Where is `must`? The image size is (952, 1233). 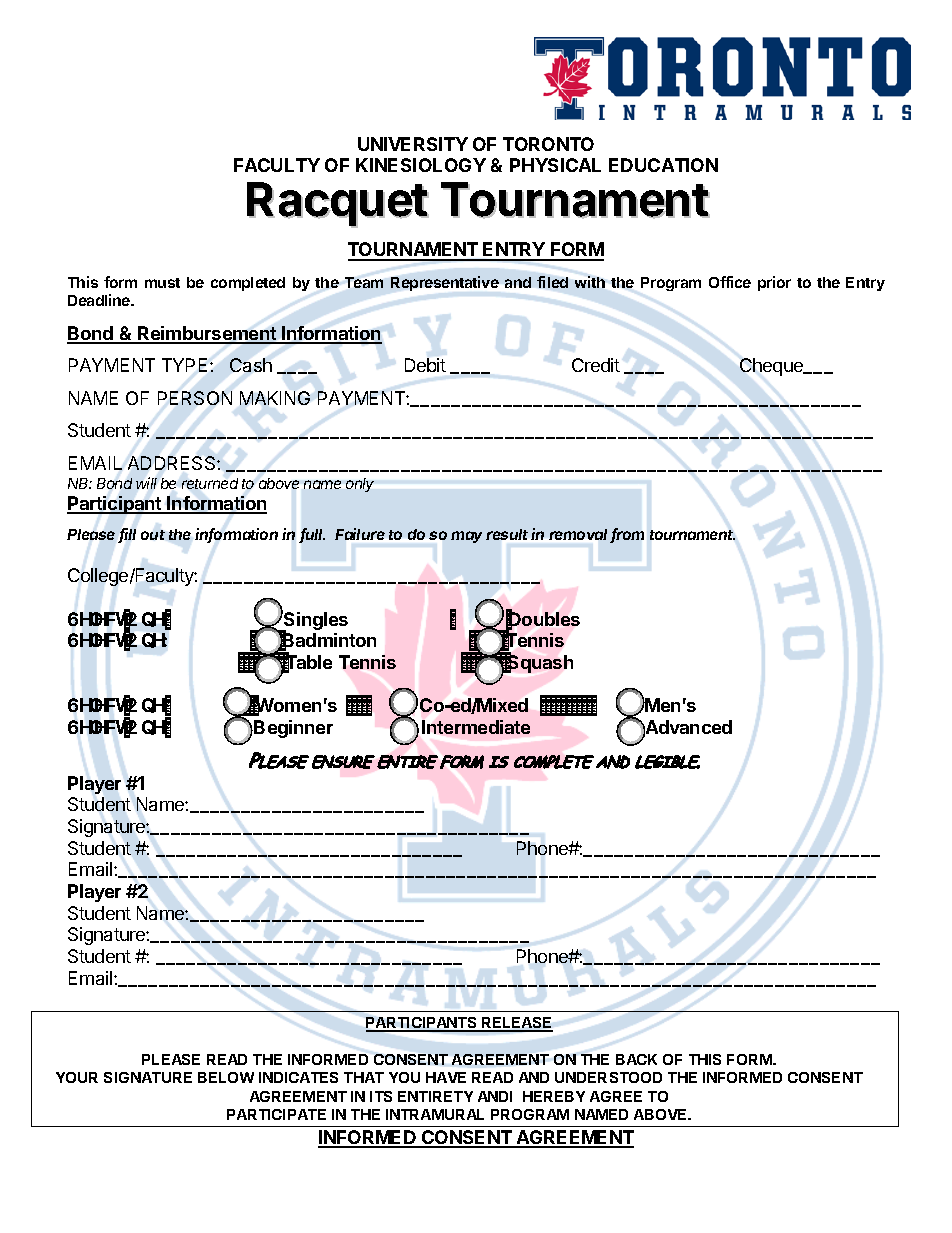 must is located at coordinates (162, 283).
